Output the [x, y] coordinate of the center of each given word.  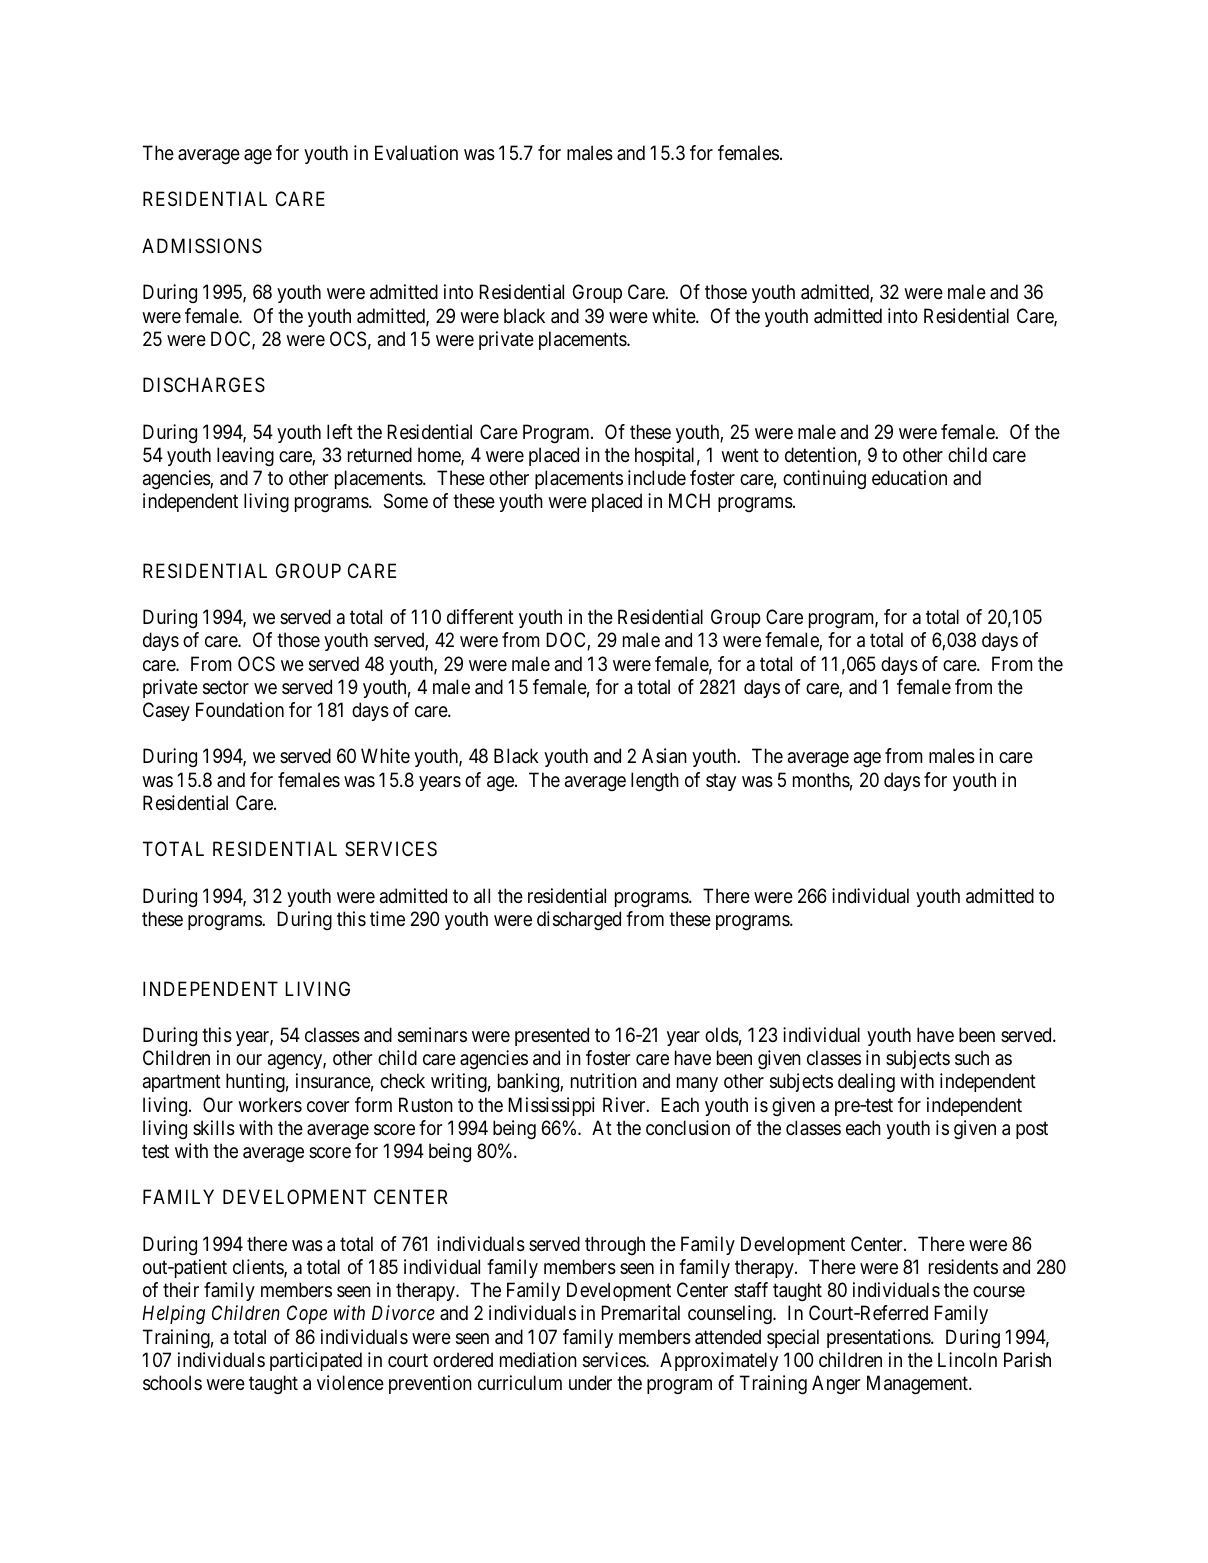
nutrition [604, 1080]
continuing [824, 480]
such [972, 1058]
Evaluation [416, 153]
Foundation [240, 710]
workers [270, 1105]
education [909, 478]
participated [316, 1361]
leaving [245, 456]
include [657, 477]
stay [721, 782]
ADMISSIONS [202, 246]
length [655, 781]
